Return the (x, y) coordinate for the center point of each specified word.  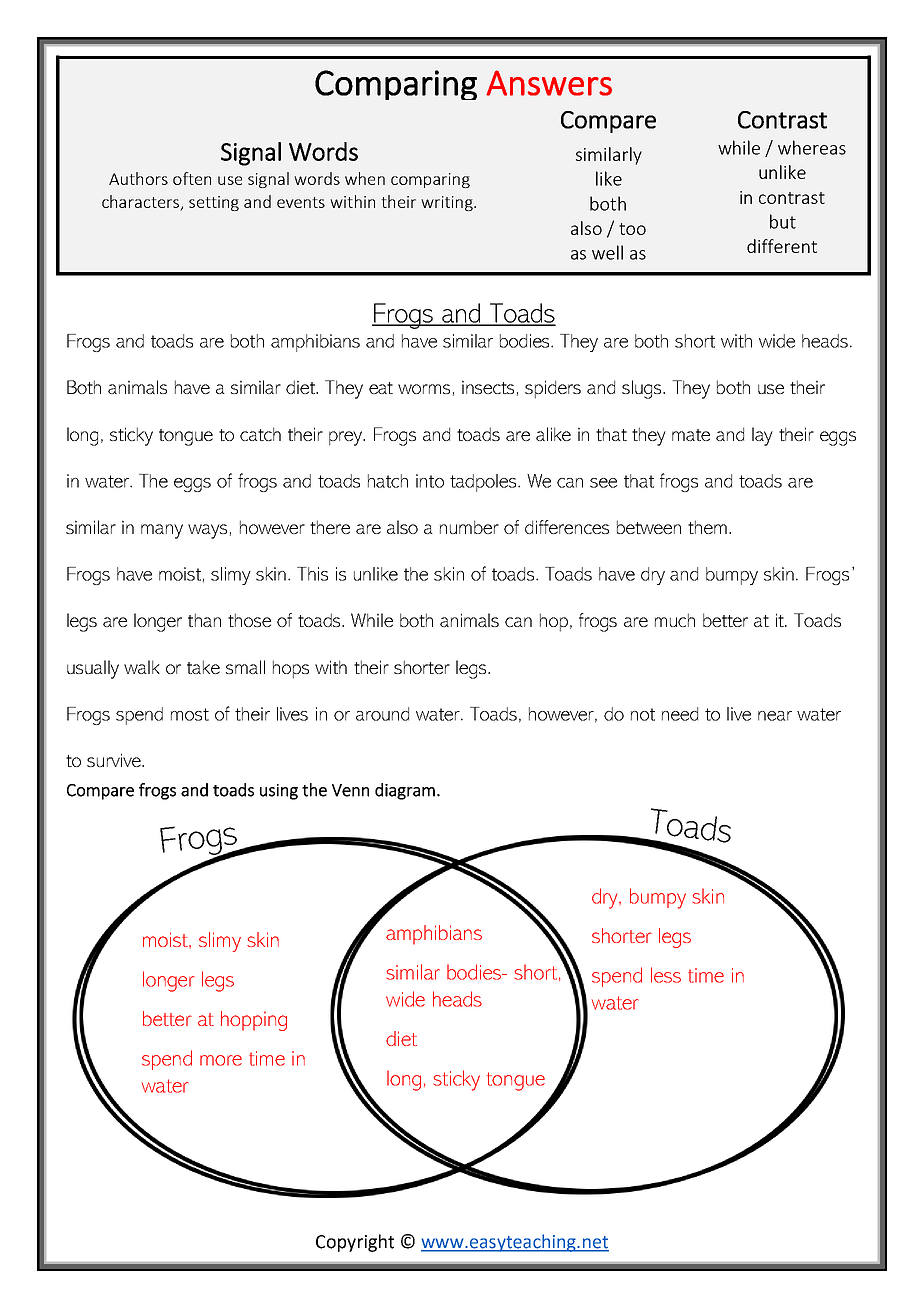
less (666, 975)
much (675, 620)
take (203, 667)
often (192, 178)
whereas (812, 147)
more (221, 1060)
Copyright (355, 1243)
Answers (549, 83)
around (382, 714)
